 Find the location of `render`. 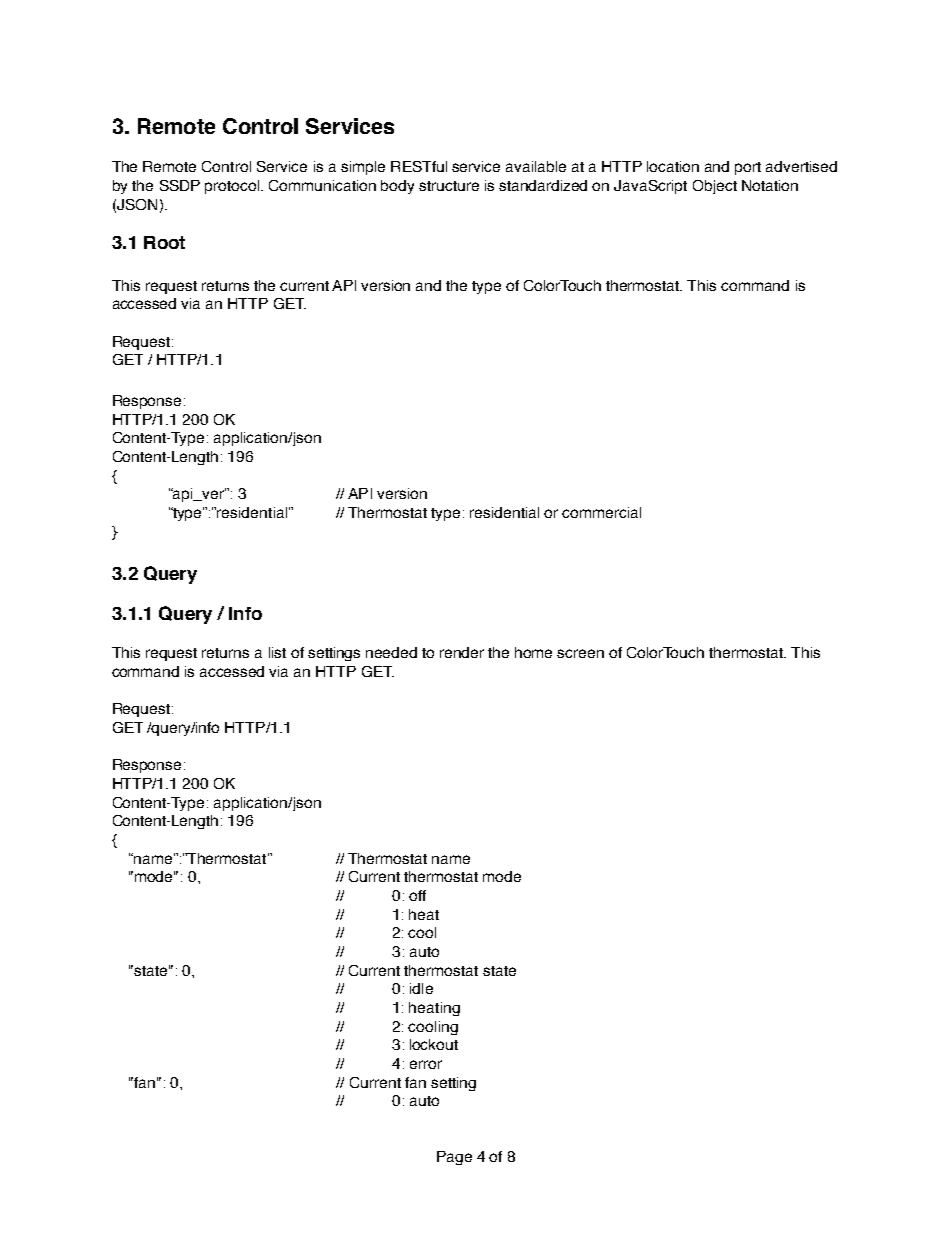

render is located at coordinates (462, 652).
